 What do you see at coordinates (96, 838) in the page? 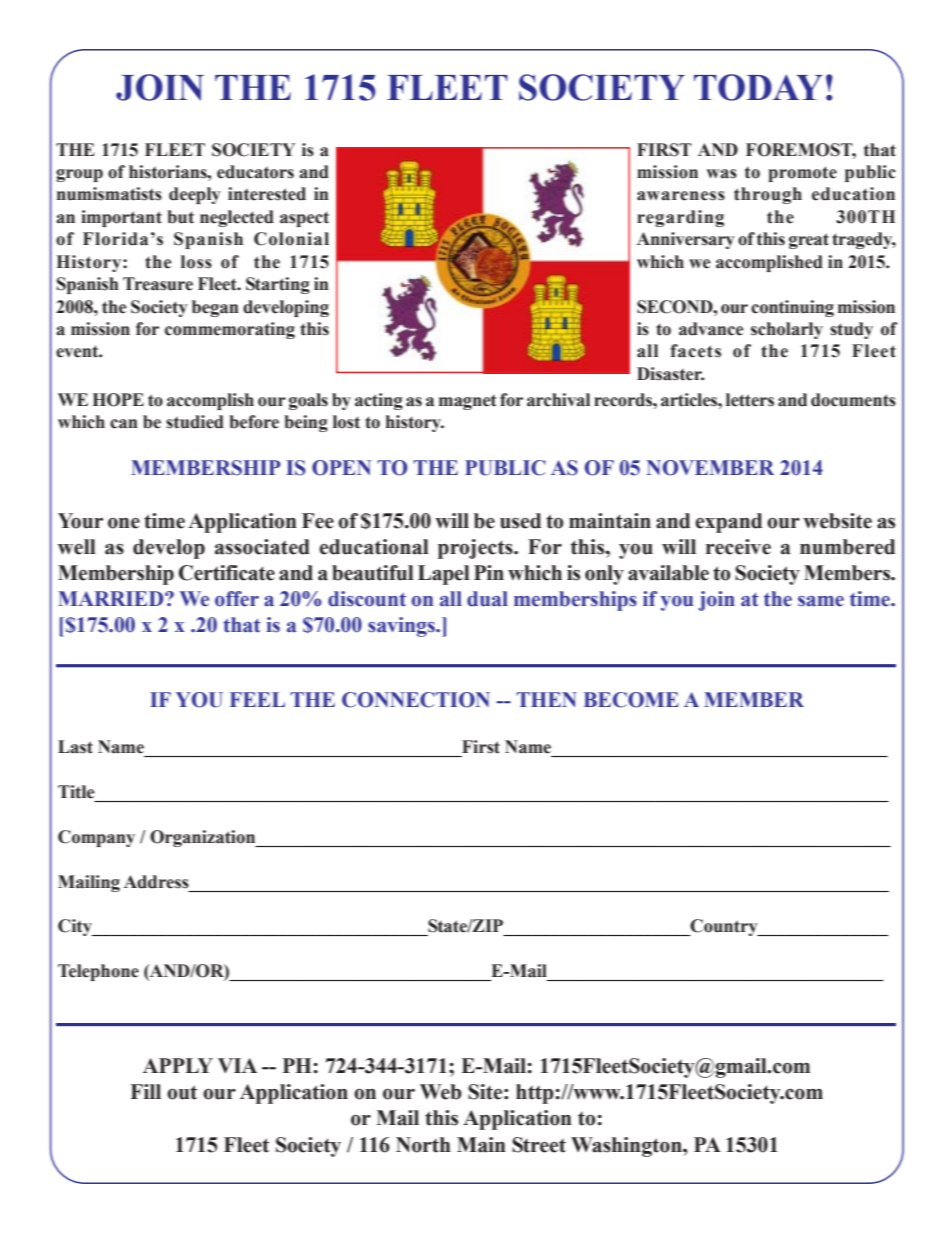
I see `Company` at bounding box center [96, 838].
